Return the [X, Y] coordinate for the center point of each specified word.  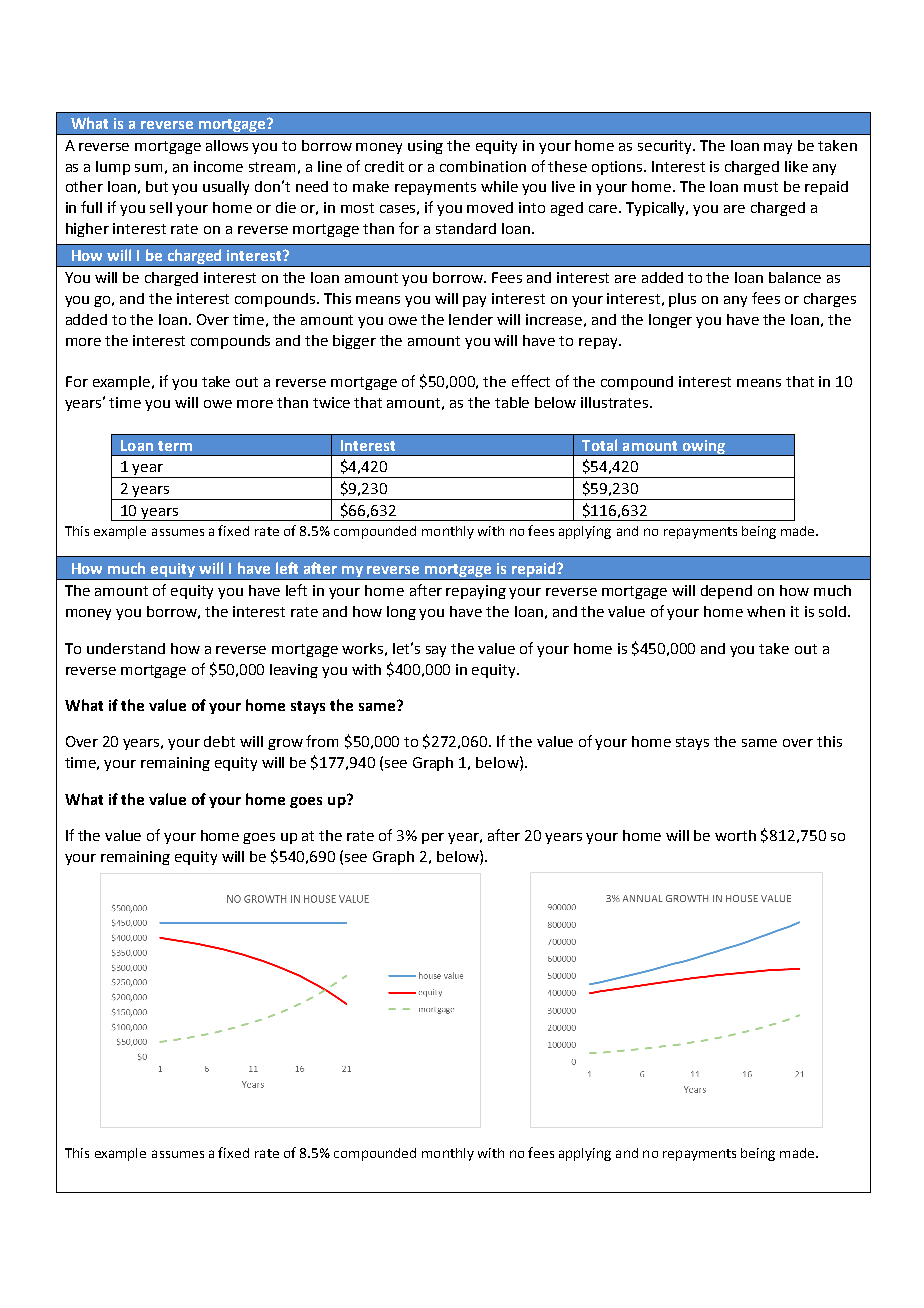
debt [219, 741]
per [433, 838]
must [761, 187]
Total [599, 445]
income [218, 166]
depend [726, 592]
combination [483, 166]
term [175, 446]
